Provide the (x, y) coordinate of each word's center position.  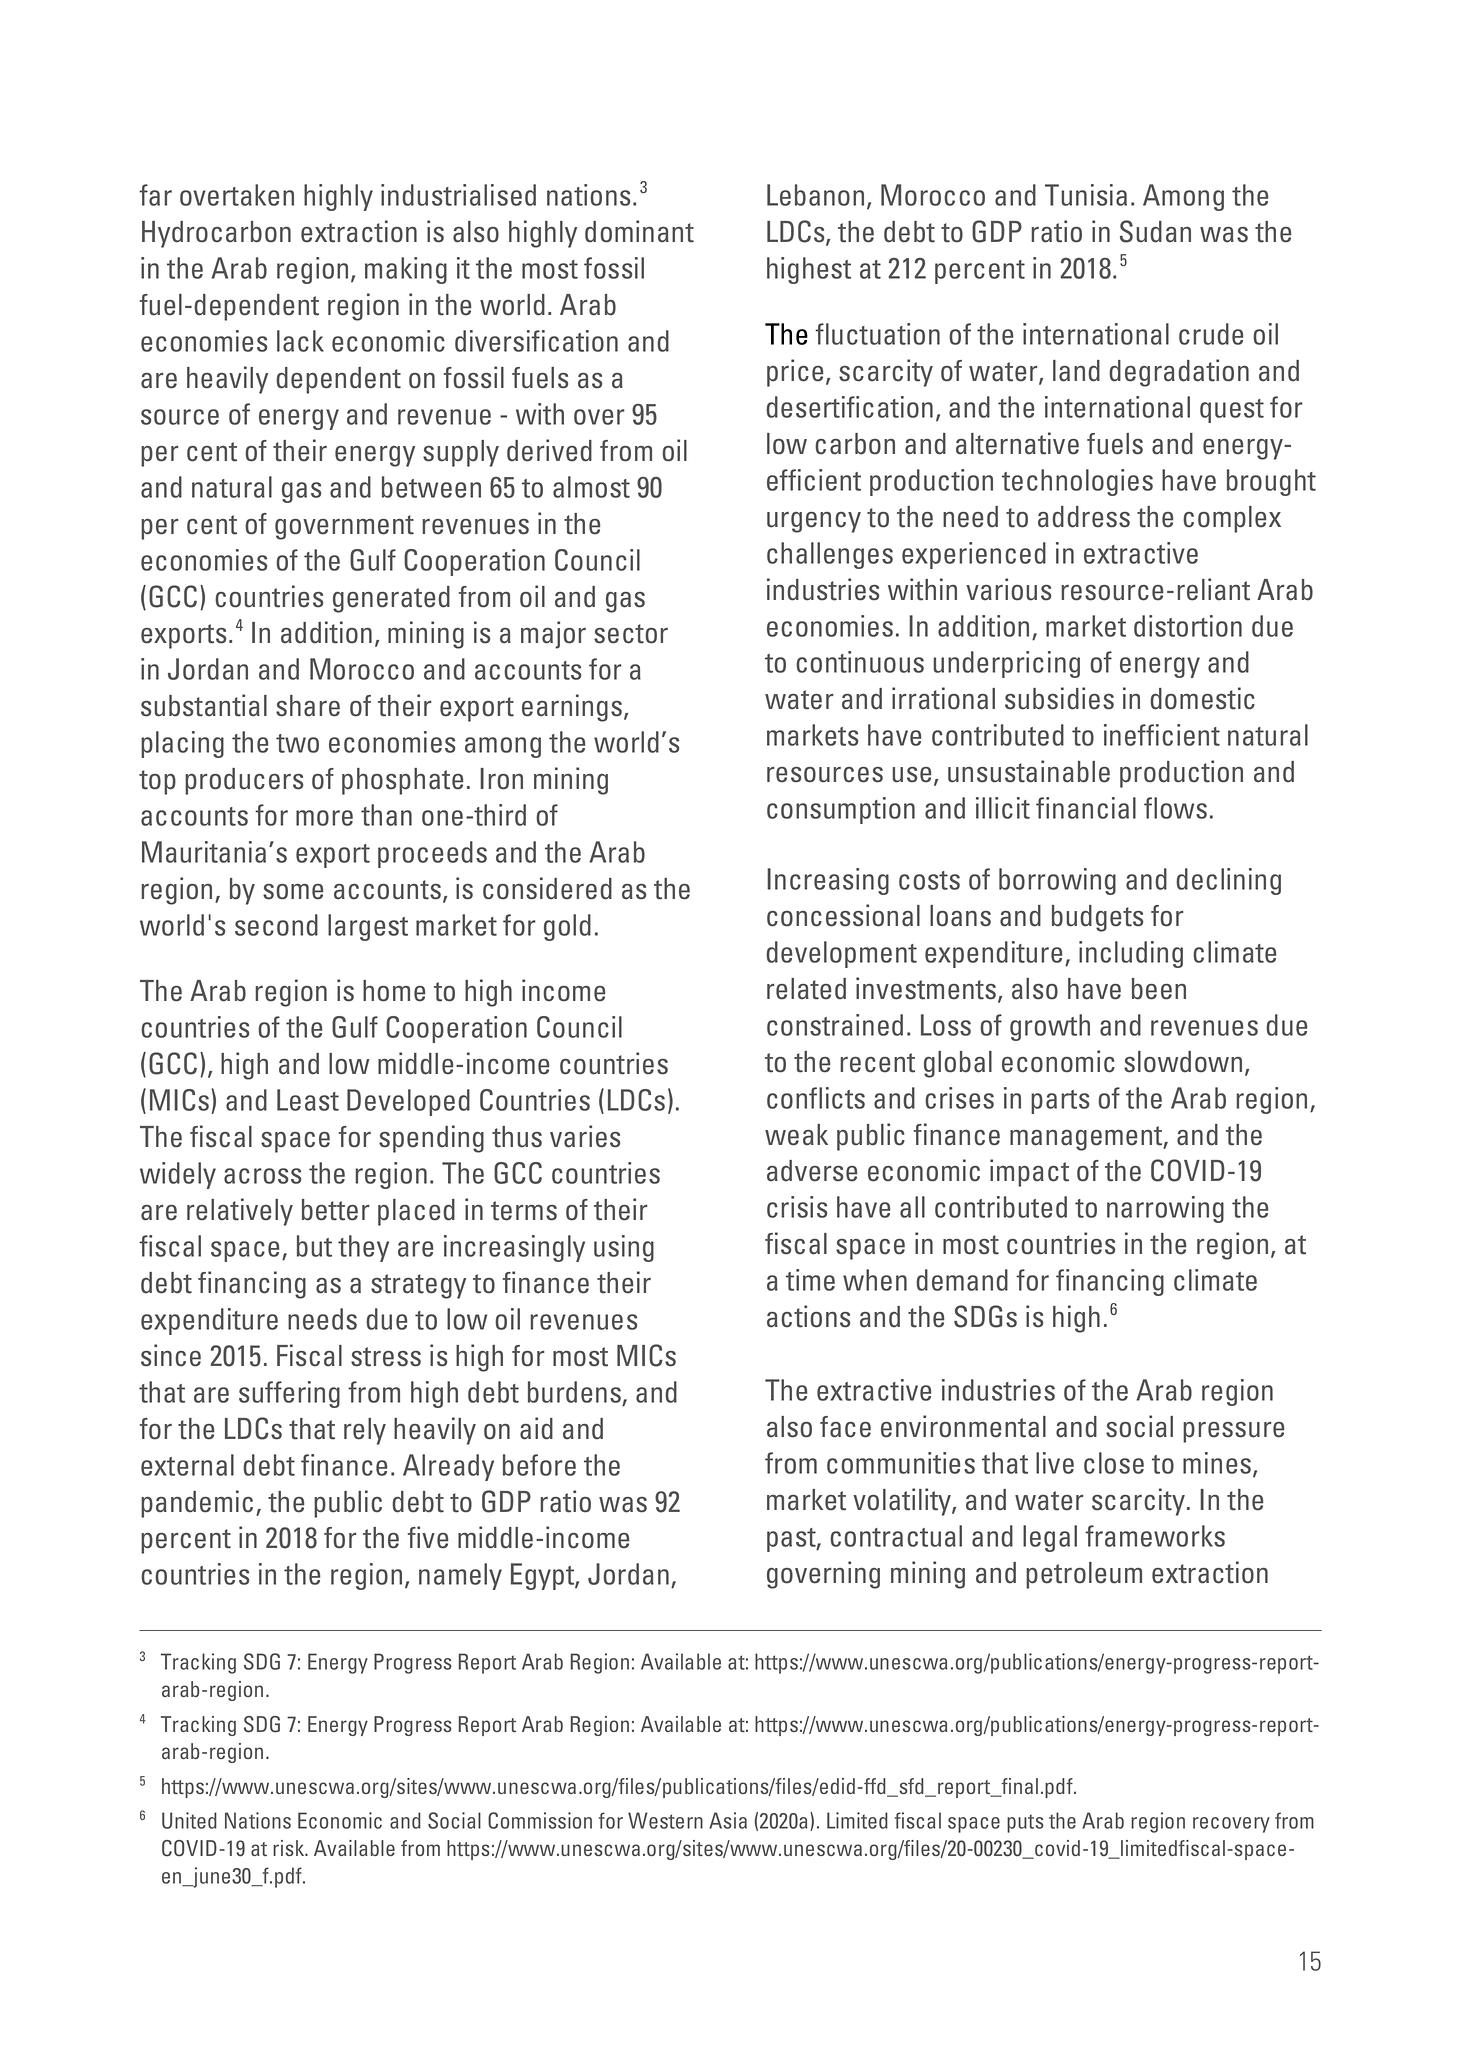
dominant (639, 231)
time (810, 1280)
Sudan (1155, 231)
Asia (728, 1820)
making (406, 270)
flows (1175, 808)
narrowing (1165, 1209)
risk (290, 1848)
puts (1025, 1823)
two (297, 743)
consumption (841, 810)
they (363, 1248)
